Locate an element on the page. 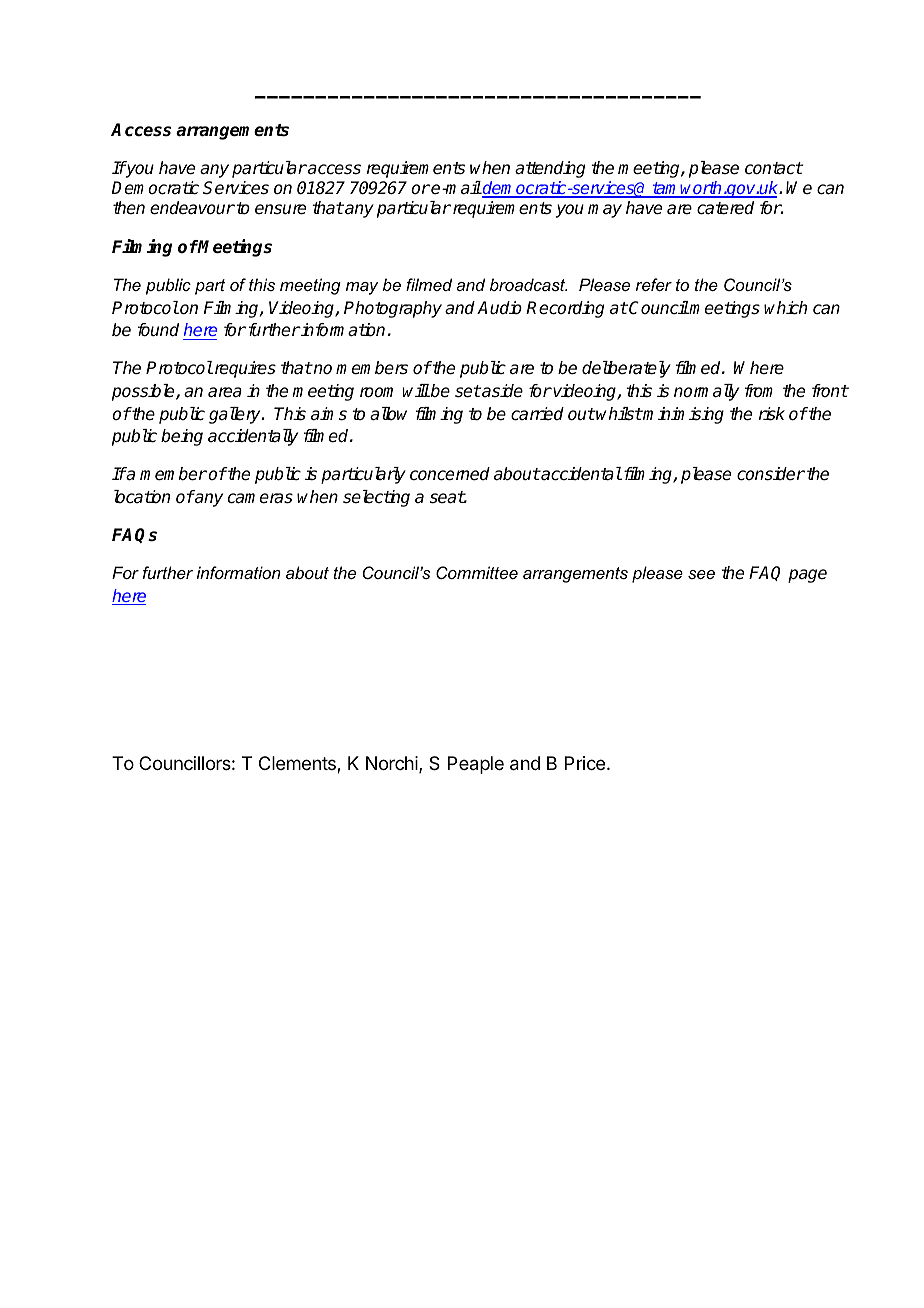 The width and height of the page is (924, 1308). ensure is located at coordinates (280, 209).
